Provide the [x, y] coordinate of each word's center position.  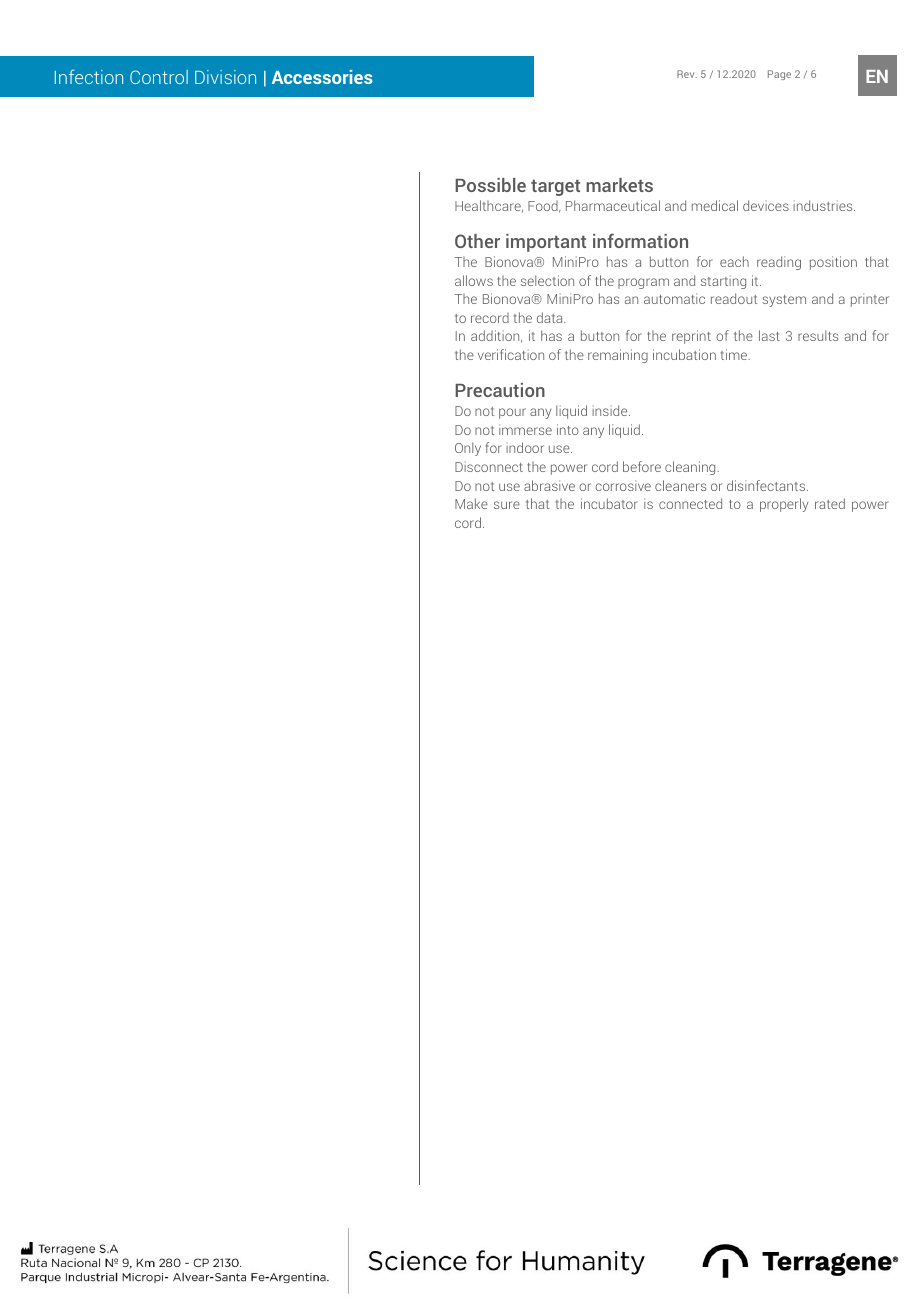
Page [779, 75]
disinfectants [767, 485]
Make [471, 503]
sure [507, 505]
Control [159, 77]
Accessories [322, 77]
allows [474, 280]
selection [547, 280]
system [784, 301]
